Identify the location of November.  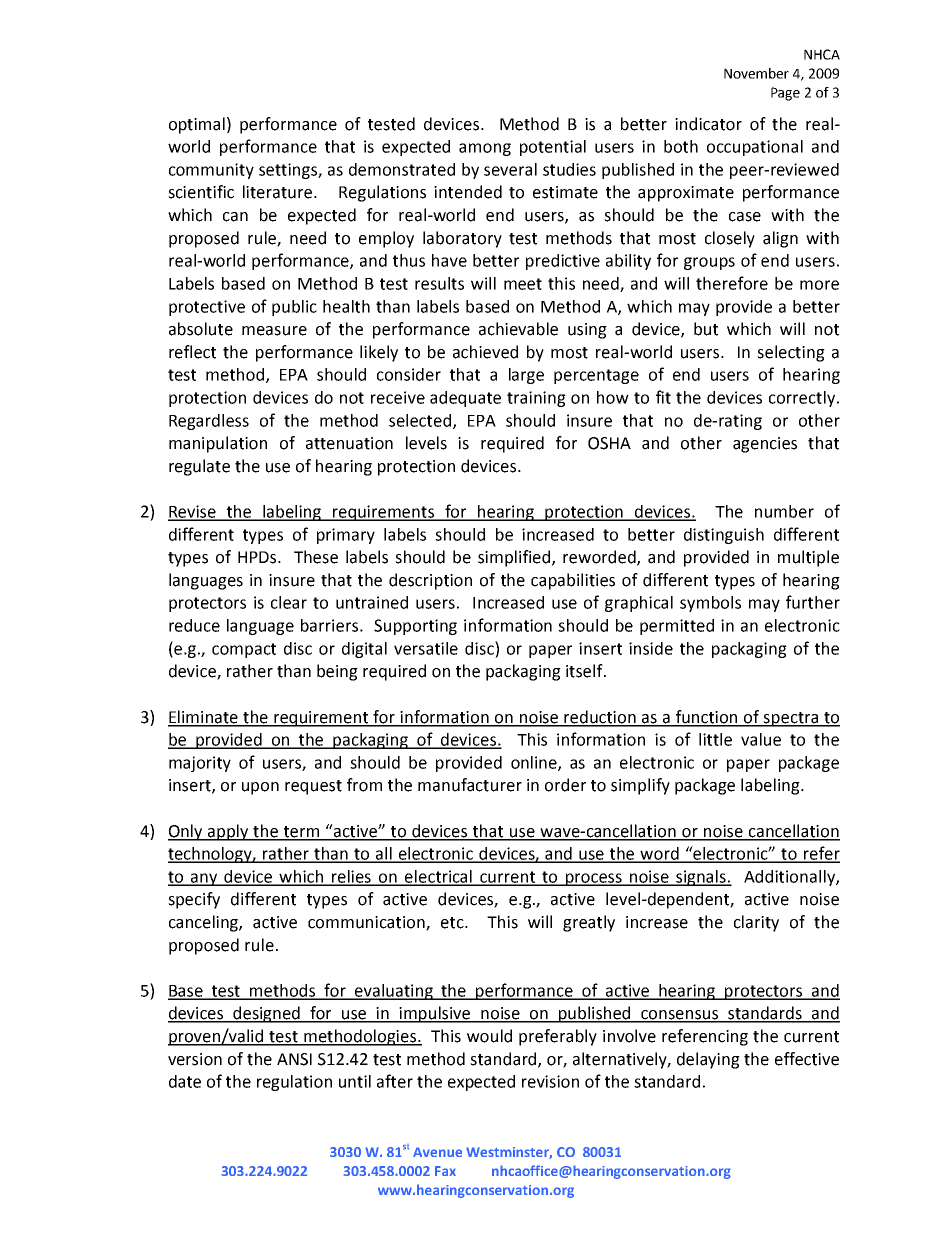
(756, 73).
